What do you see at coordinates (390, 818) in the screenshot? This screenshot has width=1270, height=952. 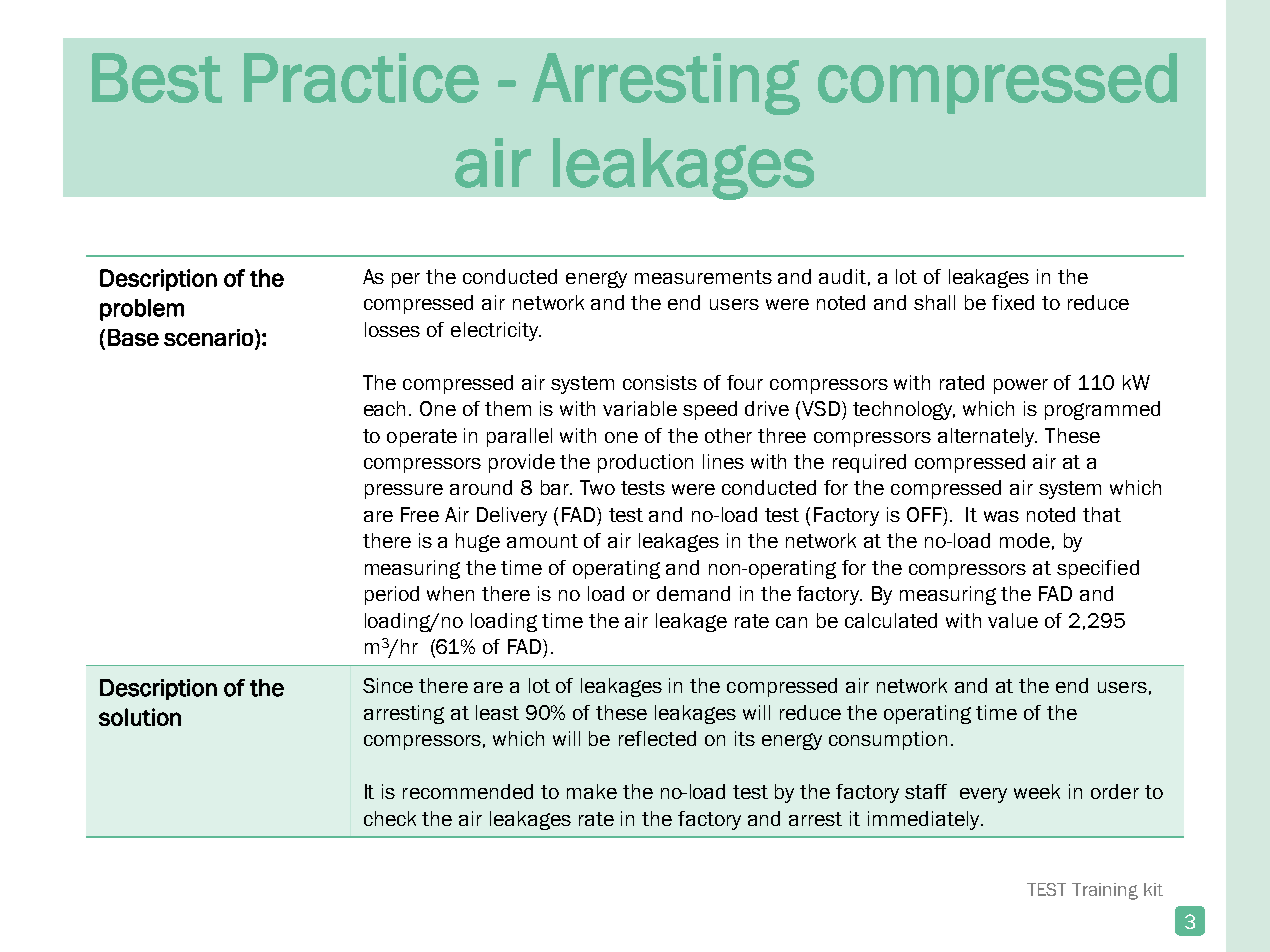 I see `check` at bounding box center [390, 818].
